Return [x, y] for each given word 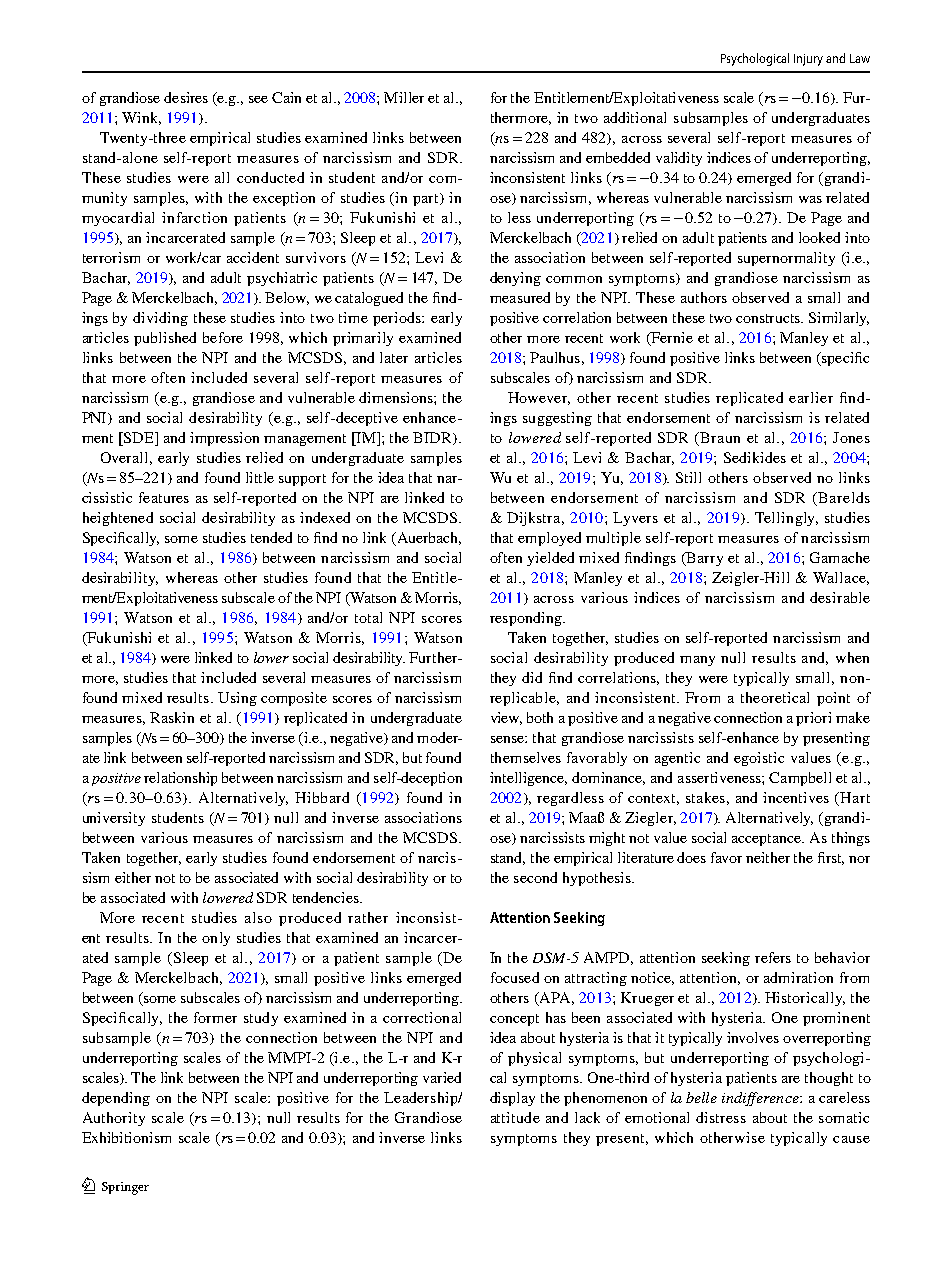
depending [116, 1099]
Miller [404, 97]
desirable [840, 597]
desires [186, 97]
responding [527, 619]
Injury [808, 60]
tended [271, 537]
